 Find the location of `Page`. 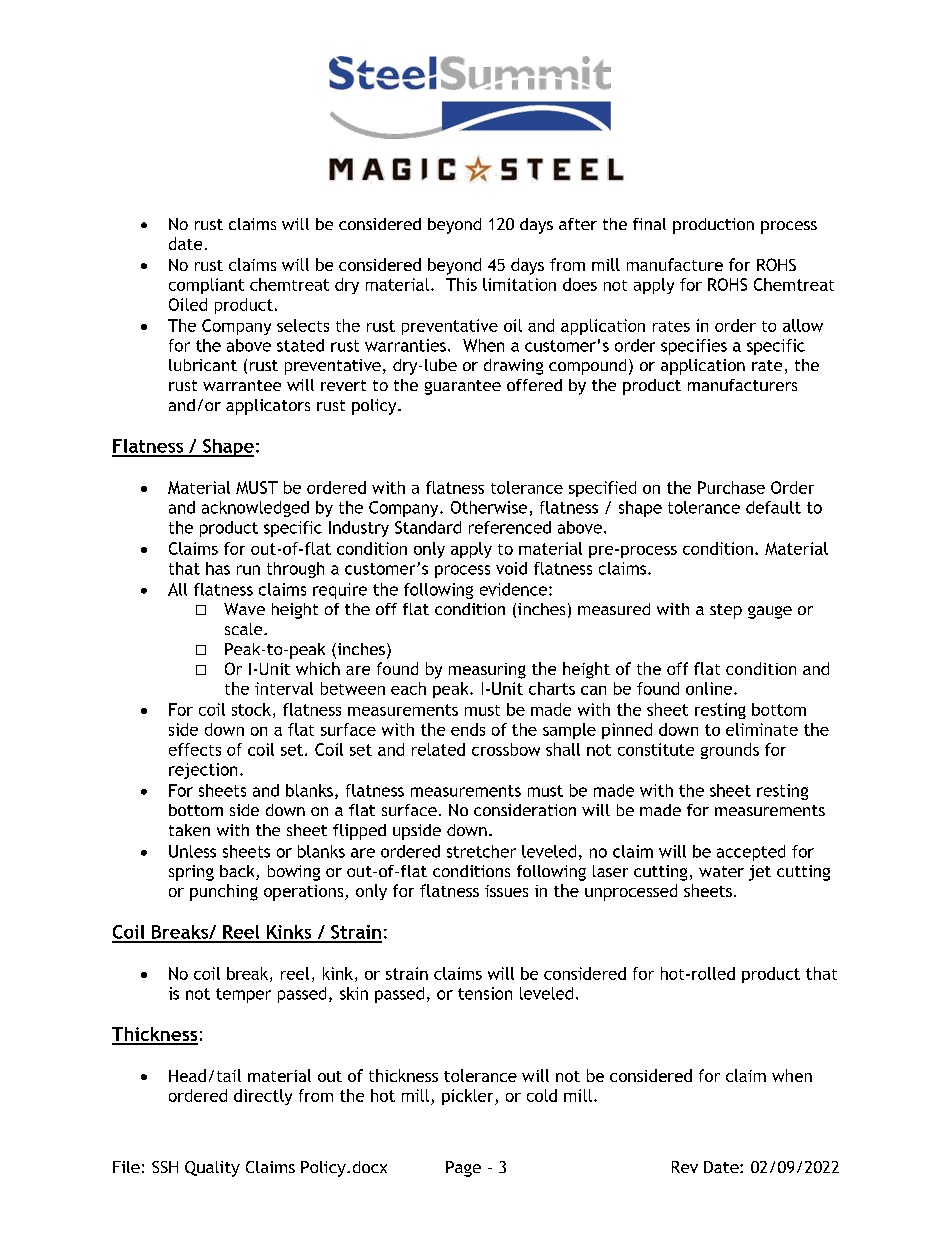

Page is located at coordinates (463, 1169).
